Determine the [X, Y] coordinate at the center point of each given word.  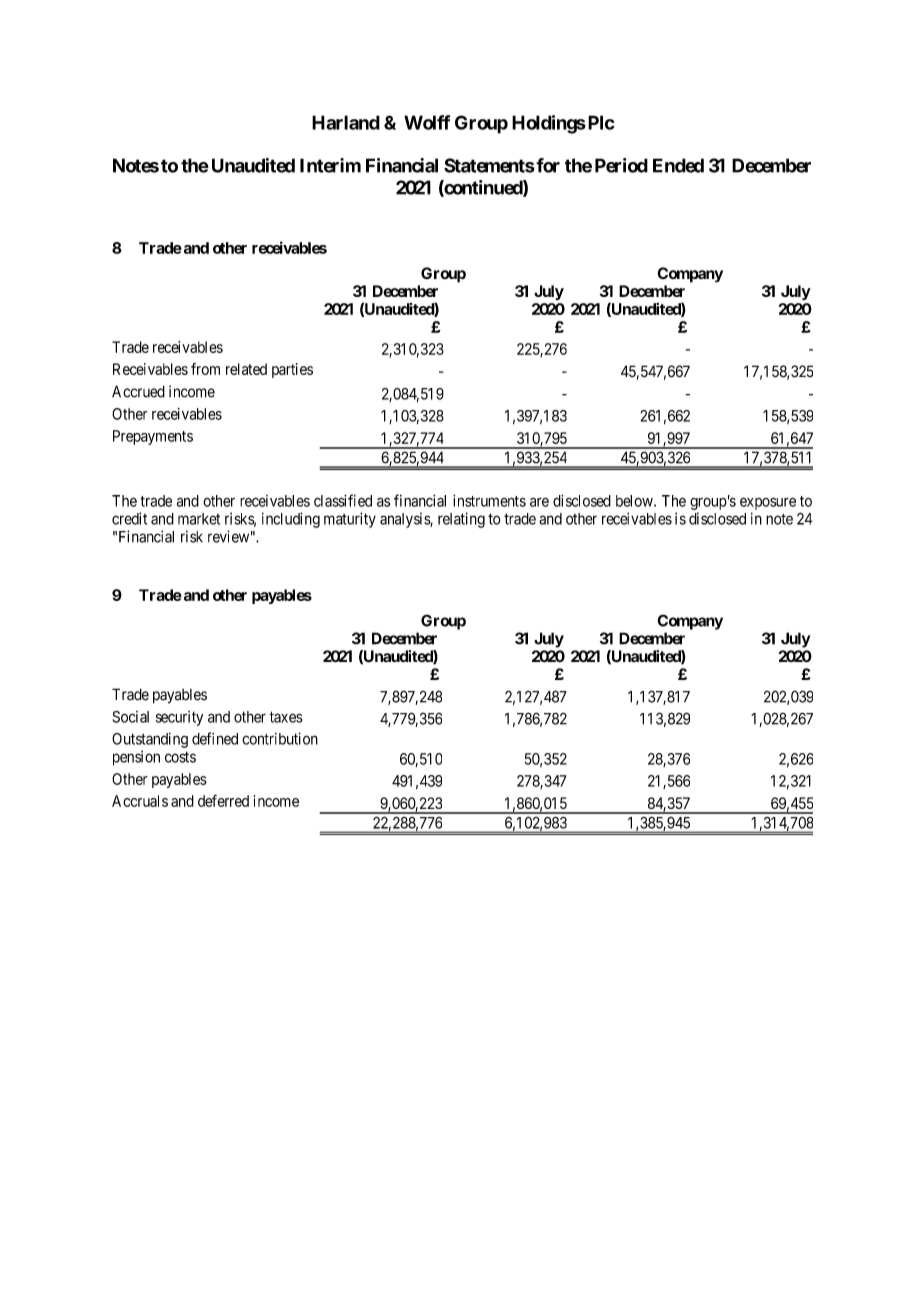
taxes [286, 717]
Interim [330, 165]
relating [461, 520]
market [199, 519]
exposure [768, 503]
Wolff [427, 122]
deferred [223, 800]
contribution [280, 738]
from [205, 369]
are [539, 502]
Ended [678, 165]
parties [292, 370]
